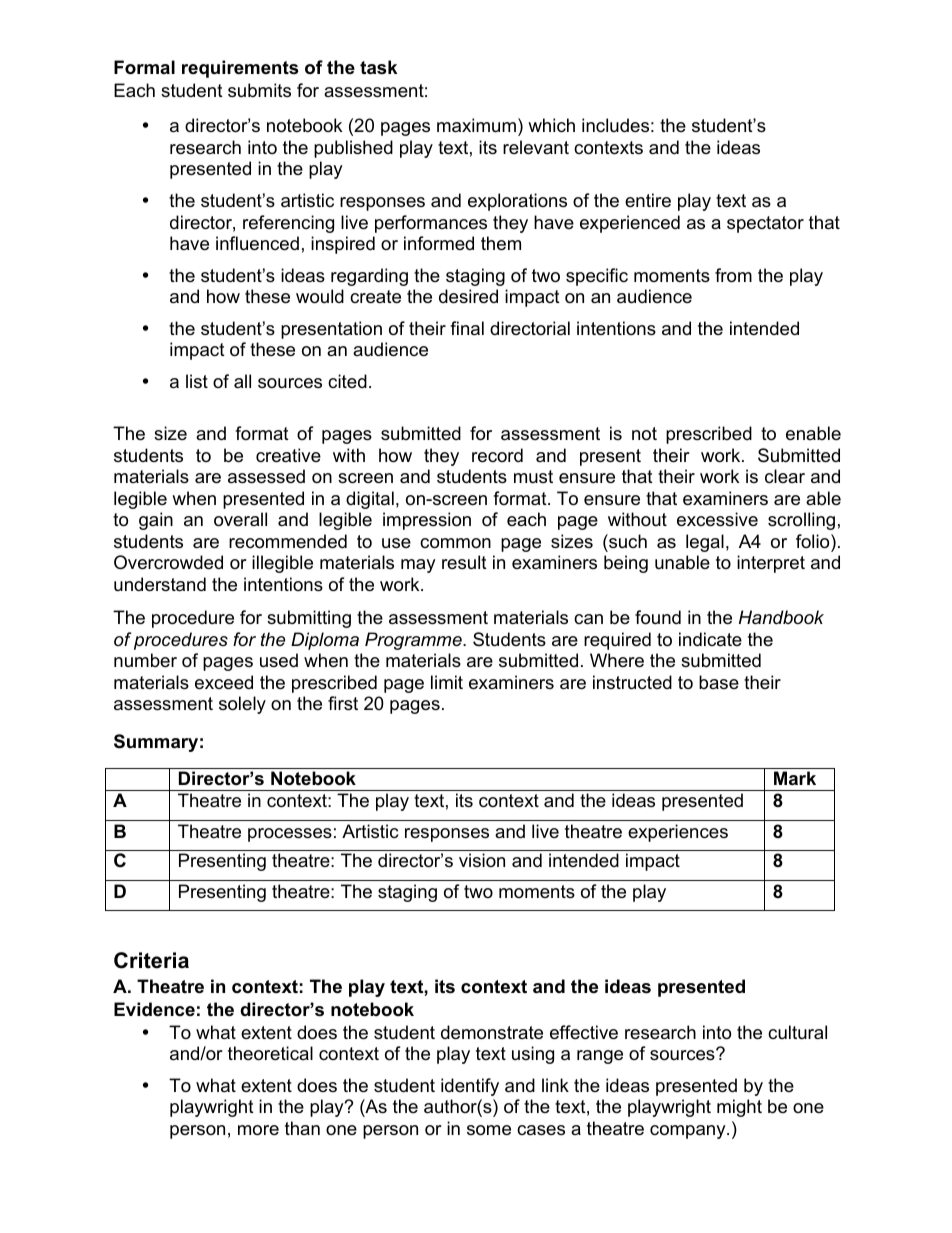  Describe the element at coordinates (258, 1130) in the page. I see `more` at that location.
